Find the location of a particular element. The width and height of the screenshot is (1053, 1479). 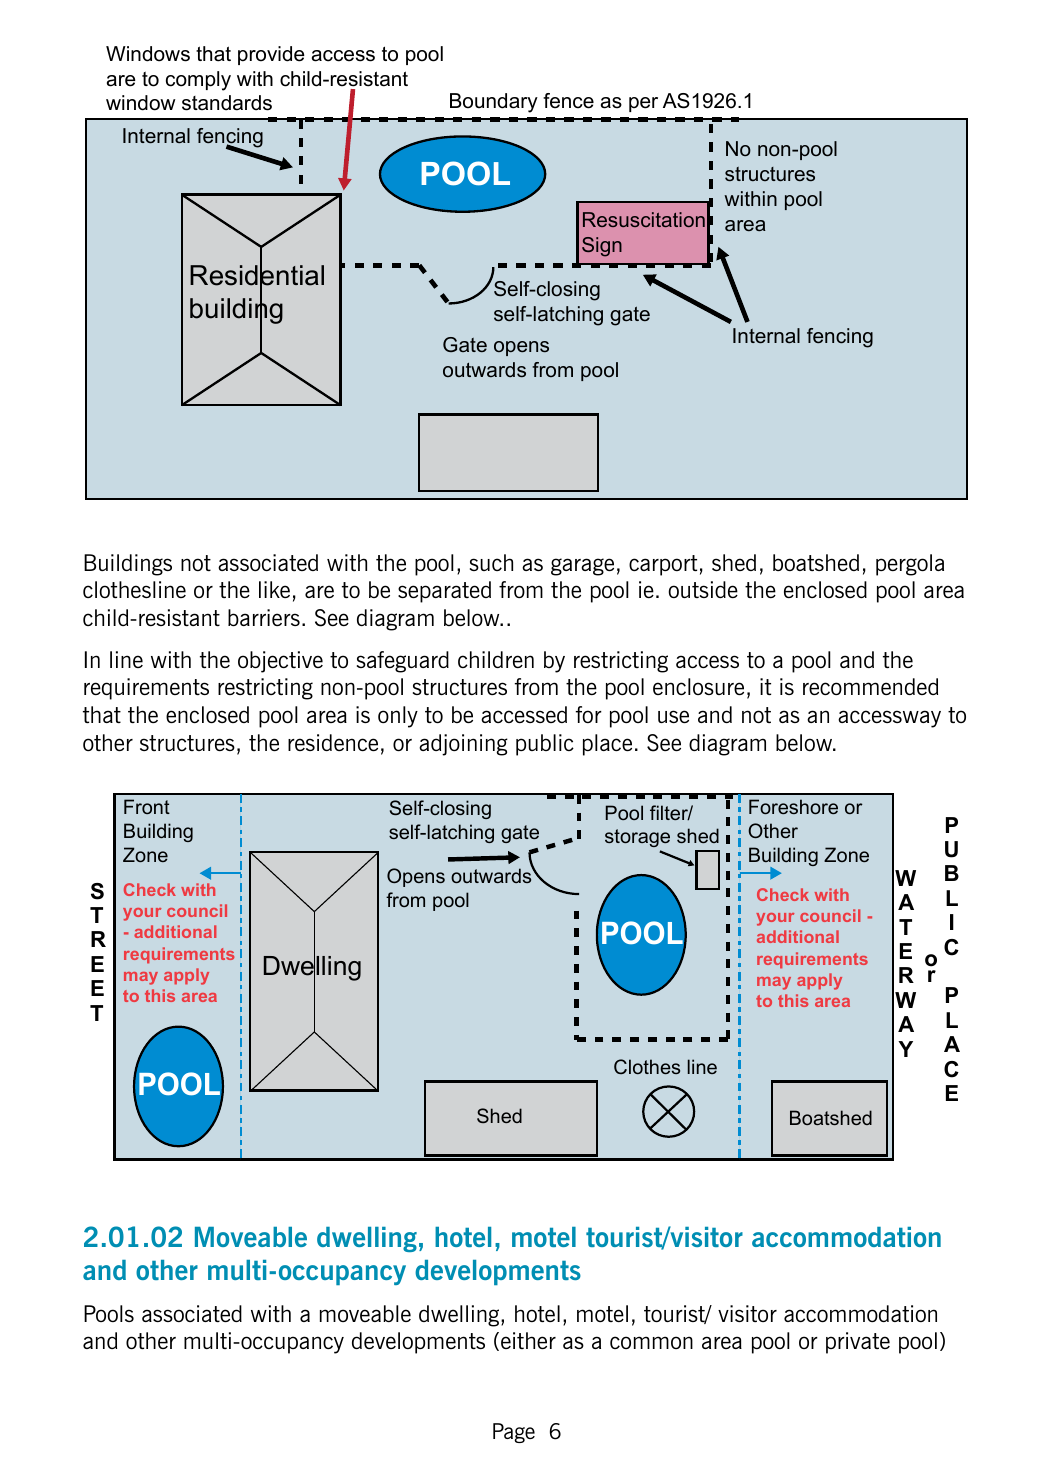

public is located at coordinates (545, 745).
